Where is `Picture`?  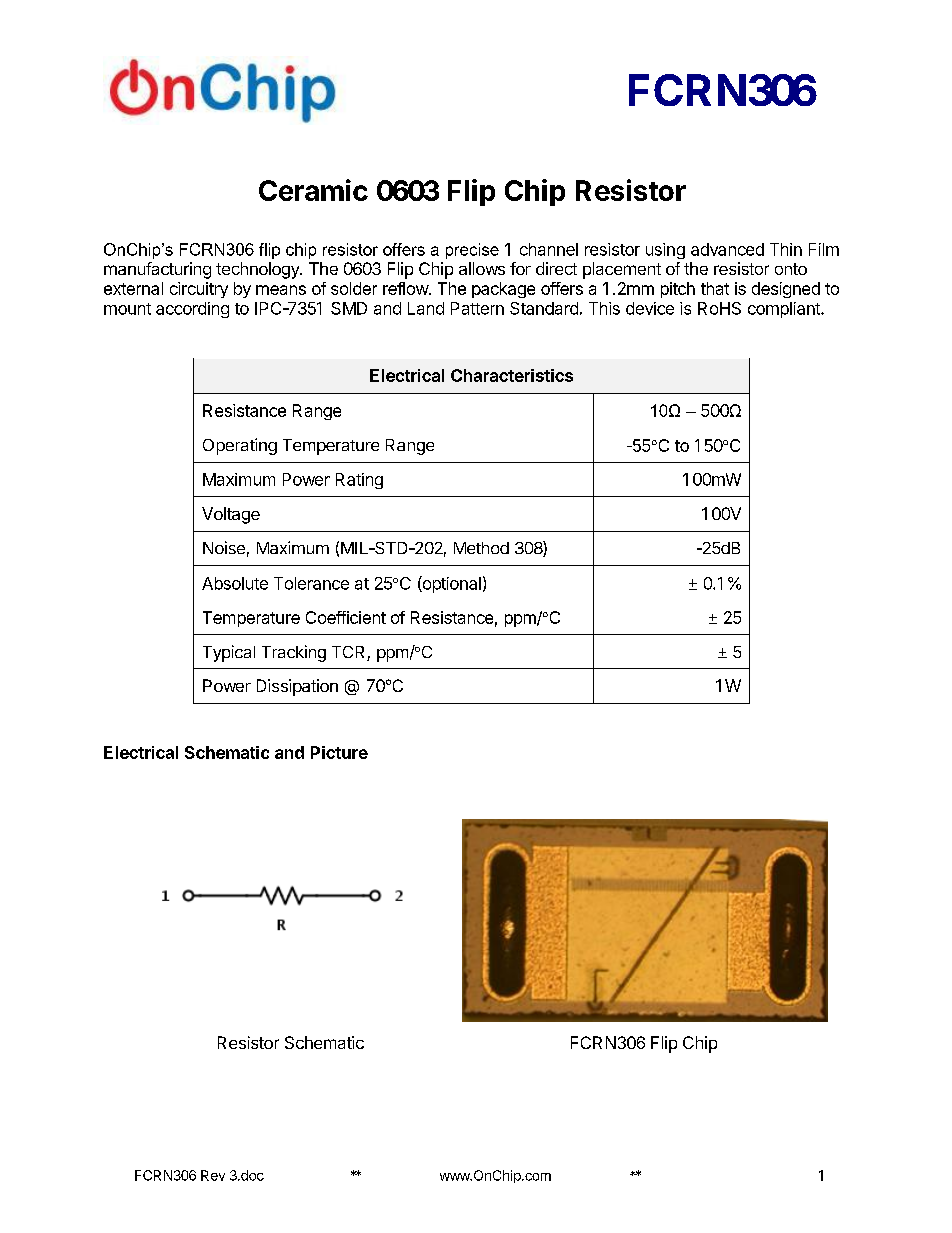 Picture is located at coordinates (339, 752).
